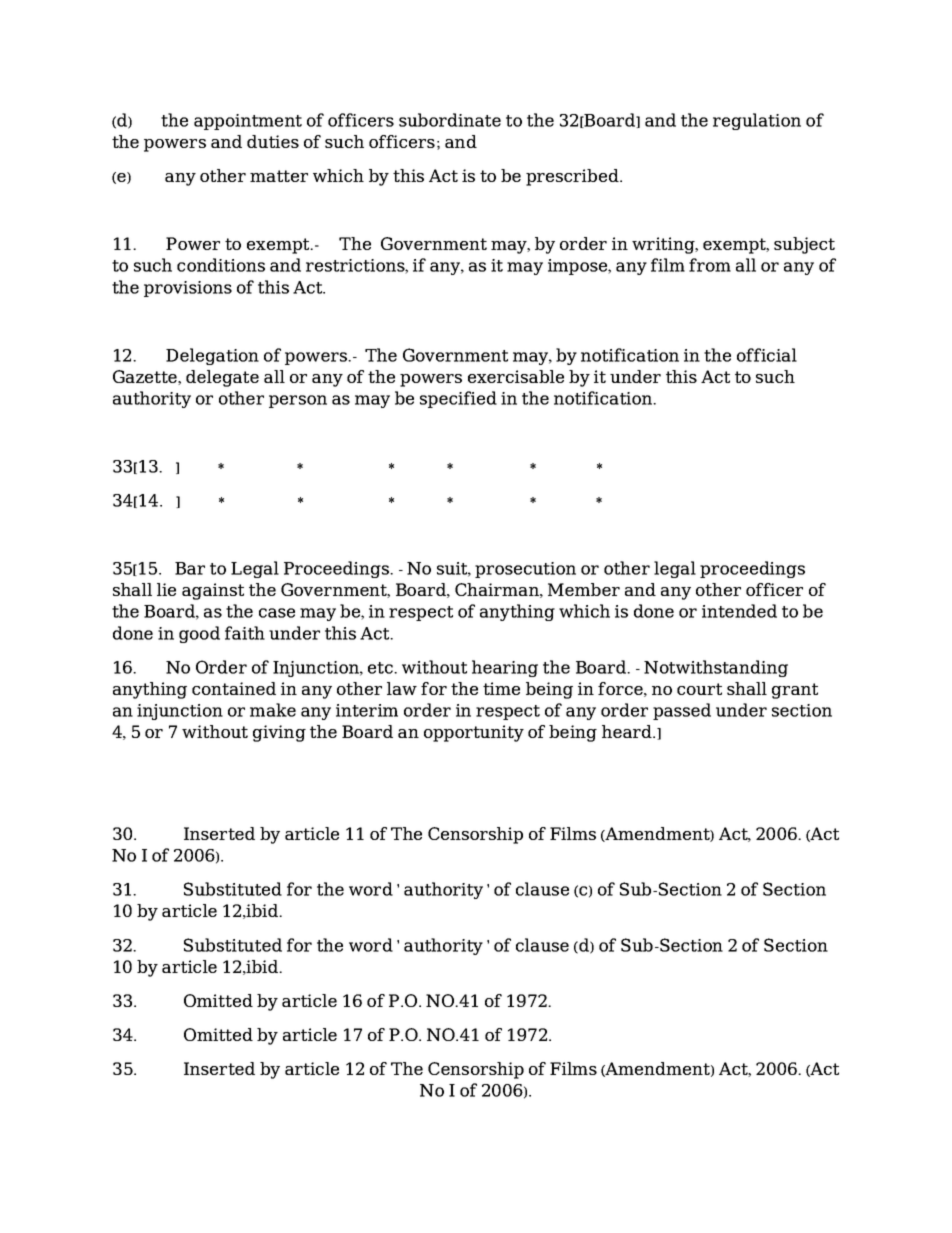 The height and width of the image is (1233, 952). I want to click on specified, so click(458, 399).
